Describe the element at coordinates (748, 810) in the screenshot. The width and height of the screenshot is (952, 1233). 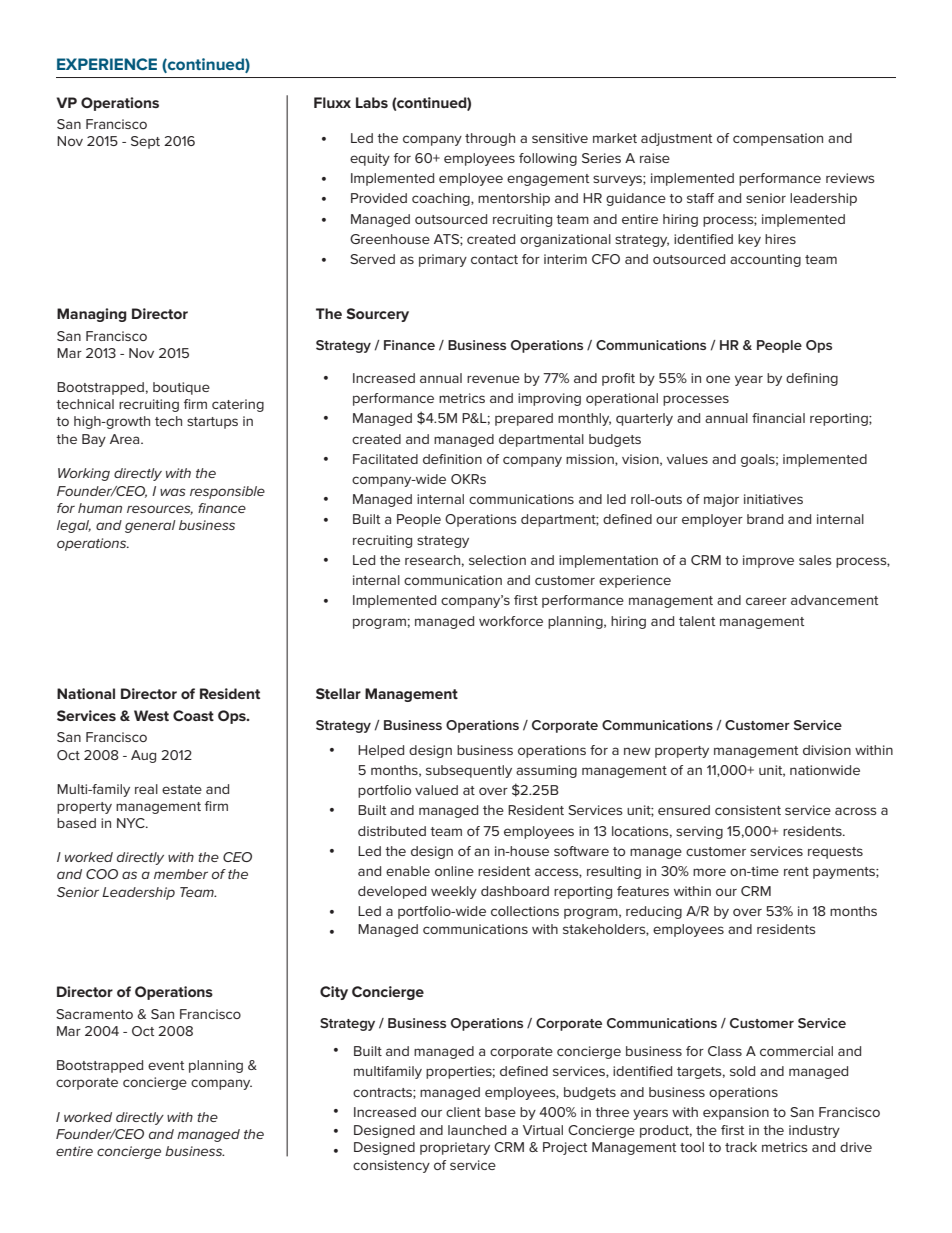
I see `consistent` at that location.
